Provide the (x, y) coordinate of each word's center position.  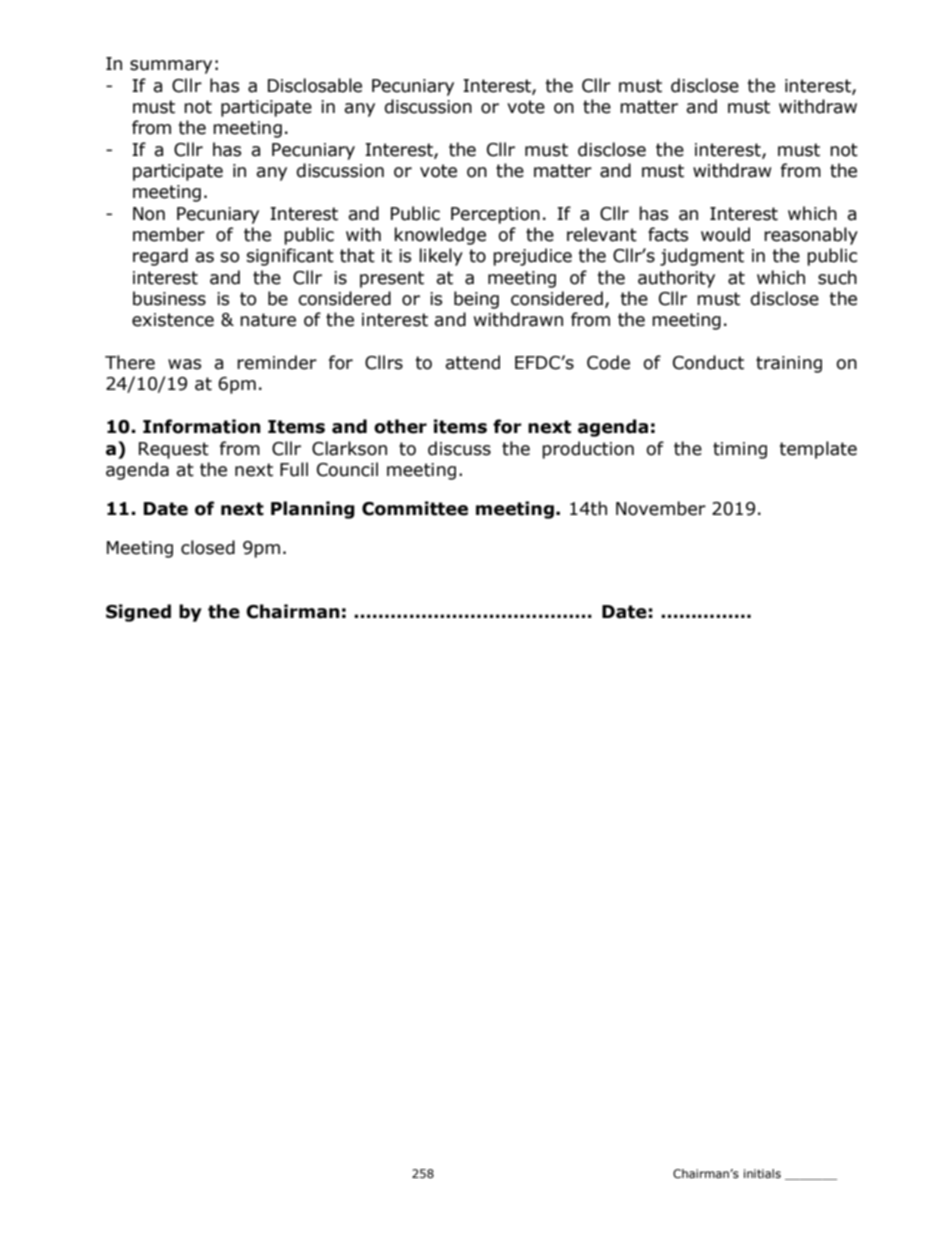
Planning (313, 510)
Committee (415, 508)
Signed (138, 613)
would (725, 234)
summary (171, 67)
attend (472, 362)
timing (740, 450)
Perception (495, 215)
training (789, 364)
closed (208, 547)
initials (762, 1173)
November (661, 508)
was (184, 364)
